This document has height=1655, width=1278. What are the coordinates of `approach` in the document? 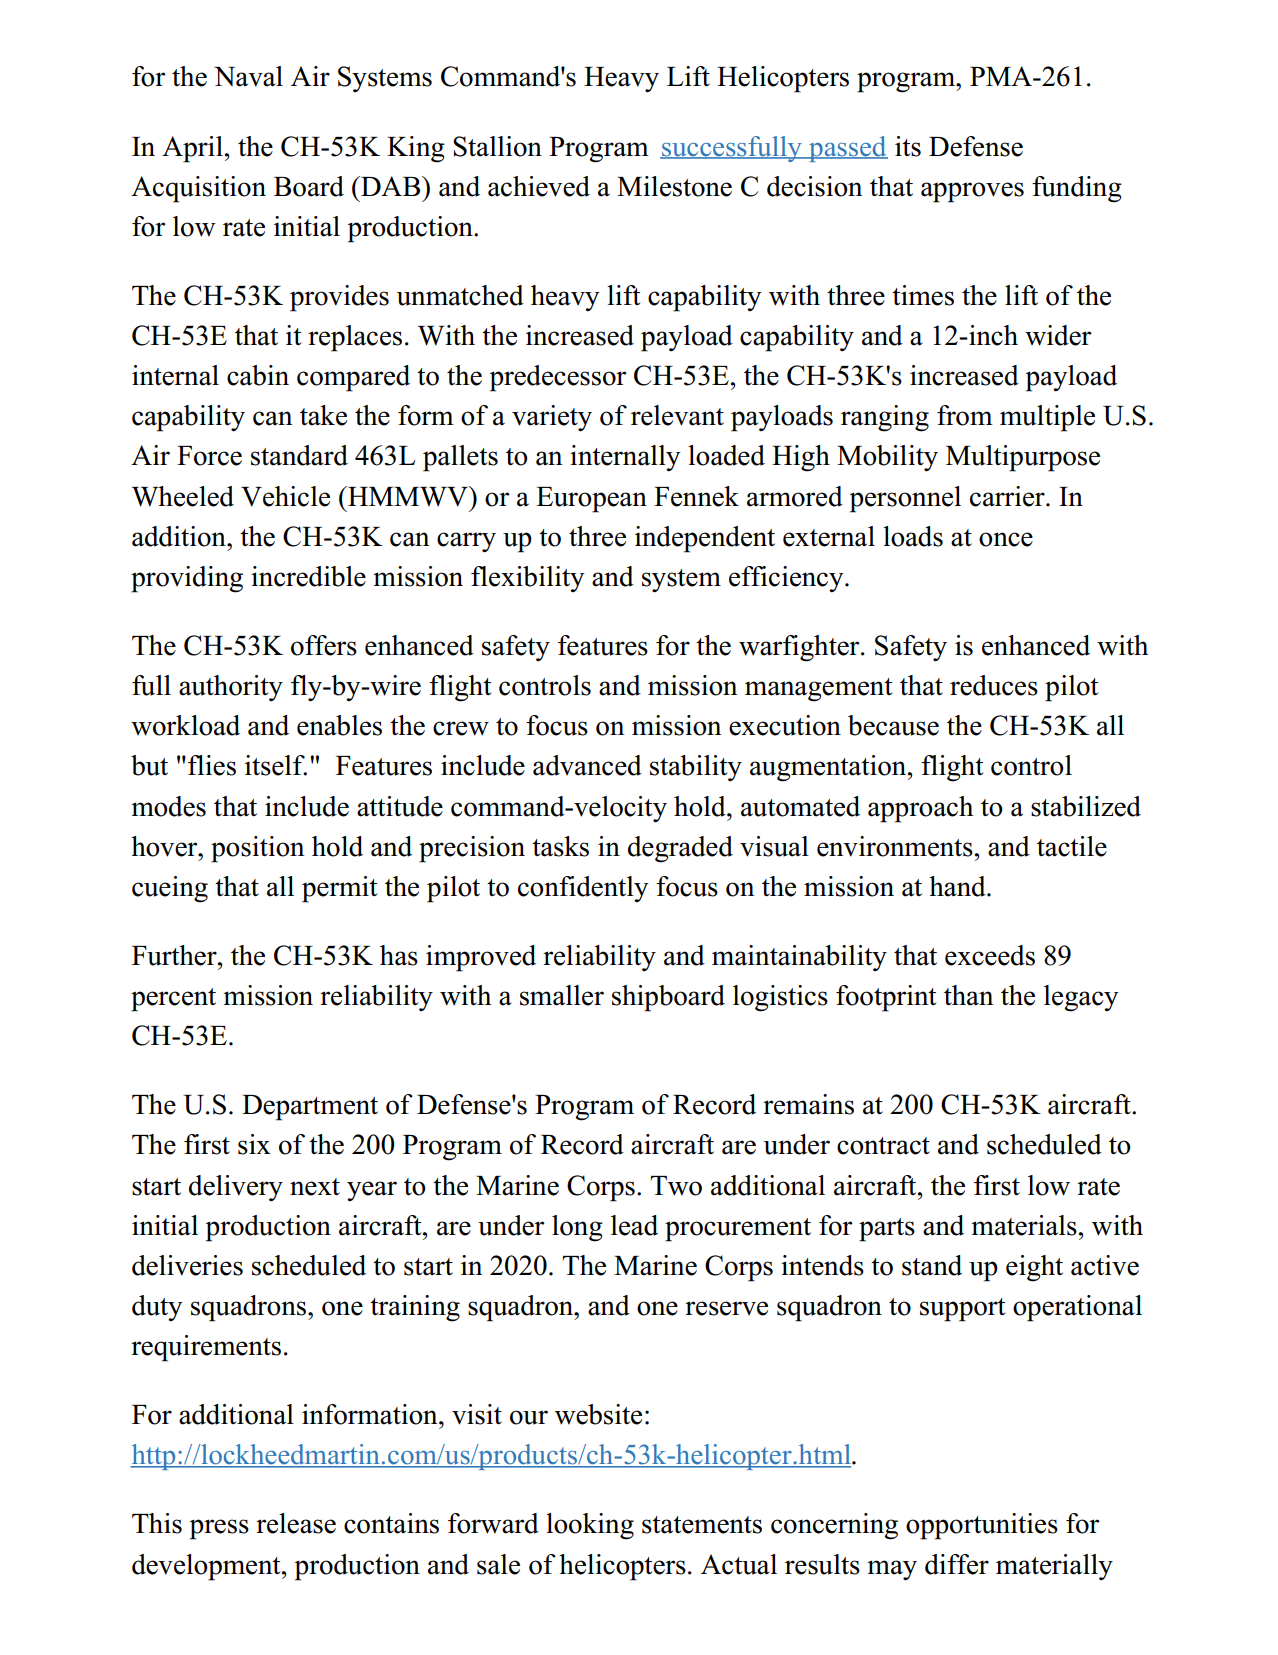 It's located at (920, 809).
